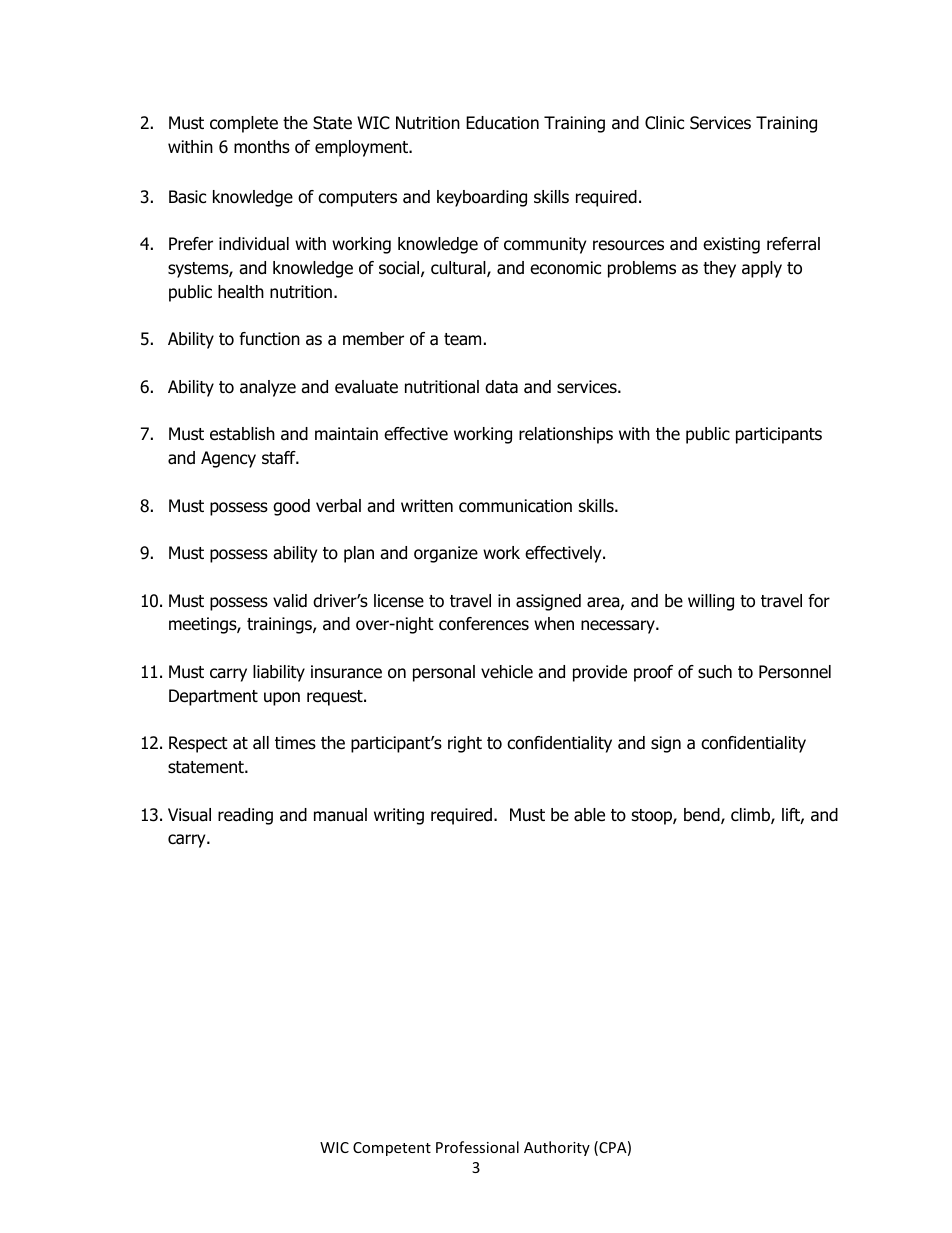 This screenshot has width=952, height=1233. I want to click on Competent, so click(392, 1149).
